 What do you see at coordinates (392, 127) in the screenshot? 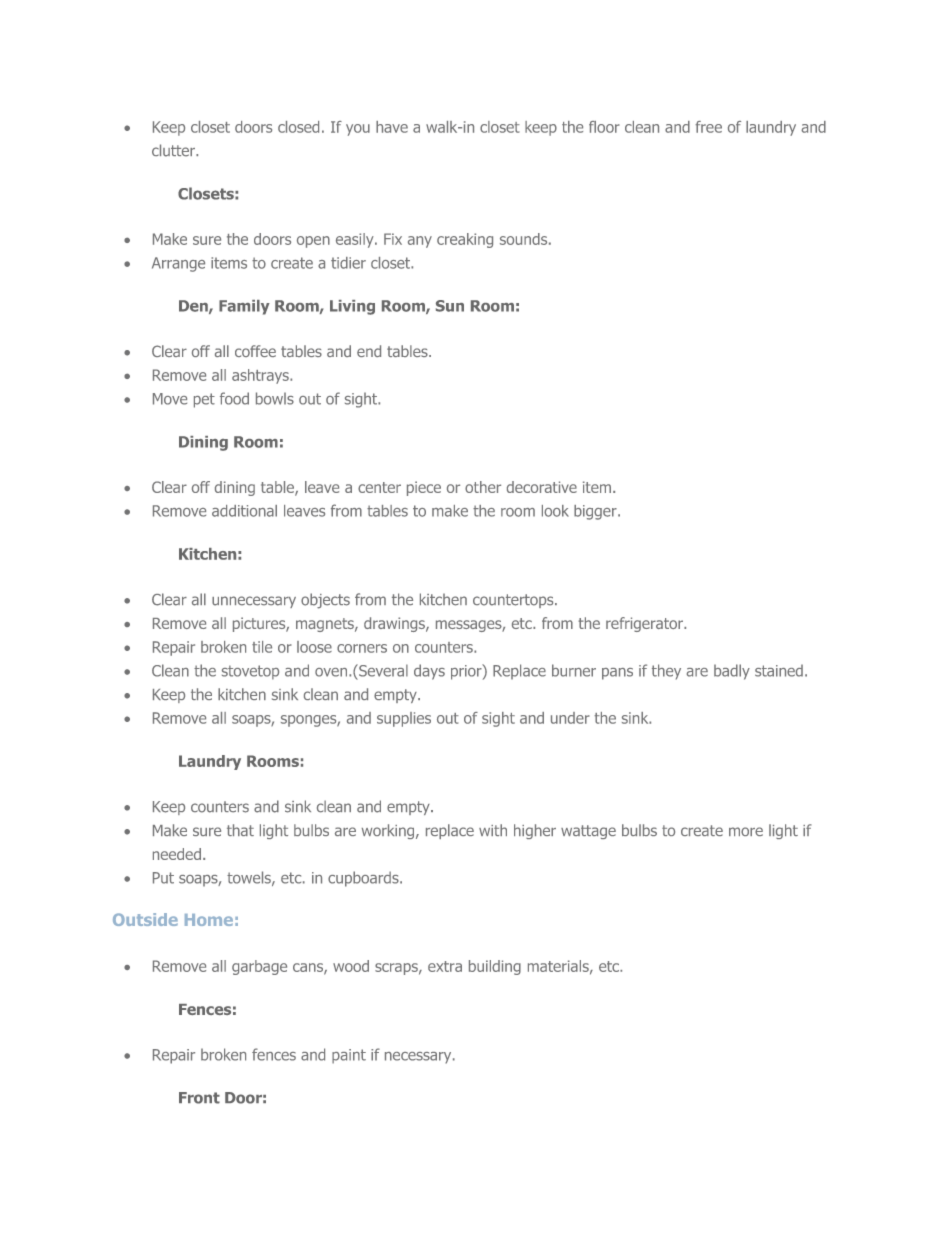
I see `have` at bounding box center [392, 127].
